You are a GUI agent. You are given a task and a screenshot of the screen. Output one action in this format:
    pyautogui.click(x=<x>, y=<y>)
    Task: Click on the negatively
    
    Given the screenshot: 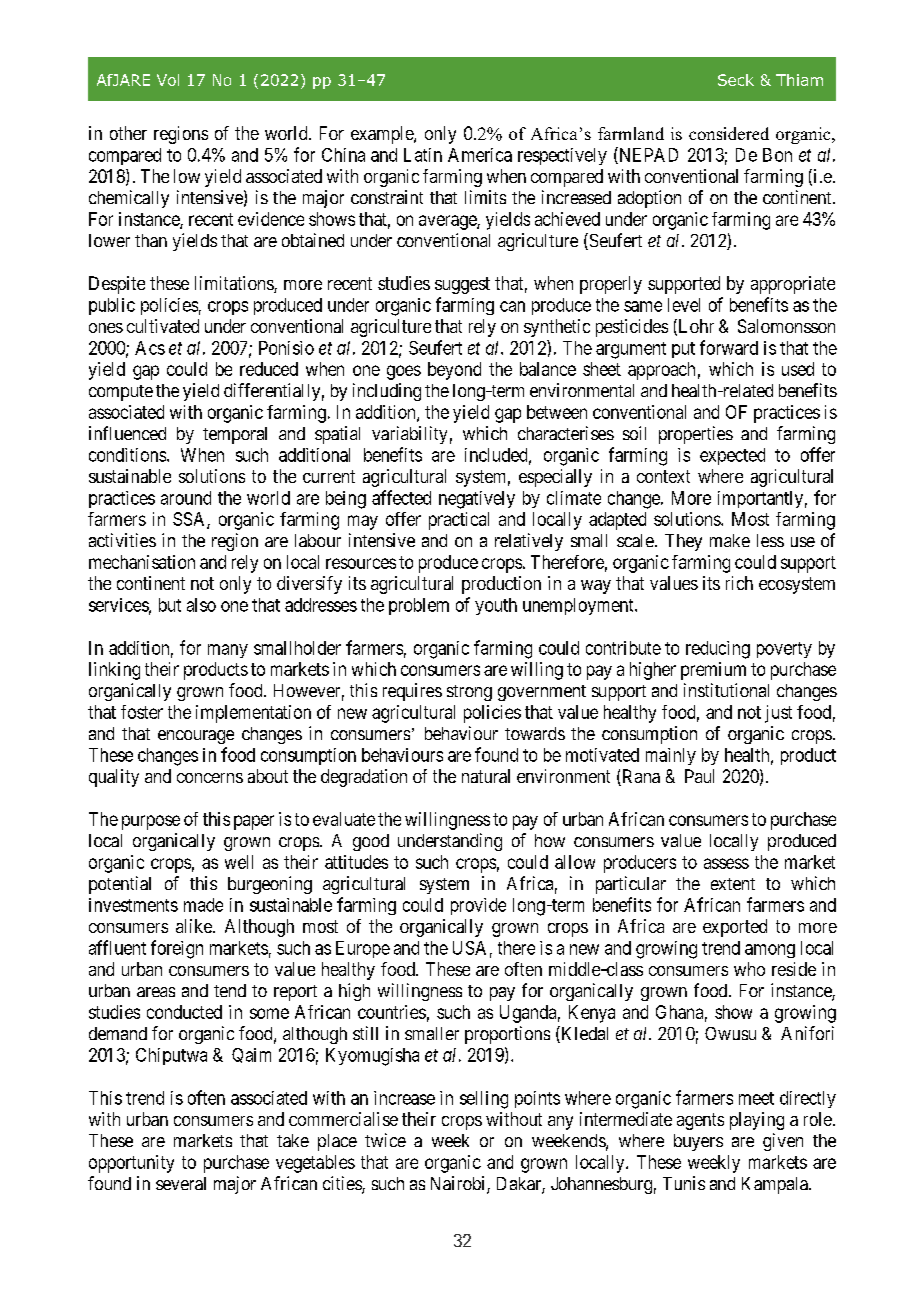 What is the action you would take?
    pyautogui.click(x=477, y=500)
